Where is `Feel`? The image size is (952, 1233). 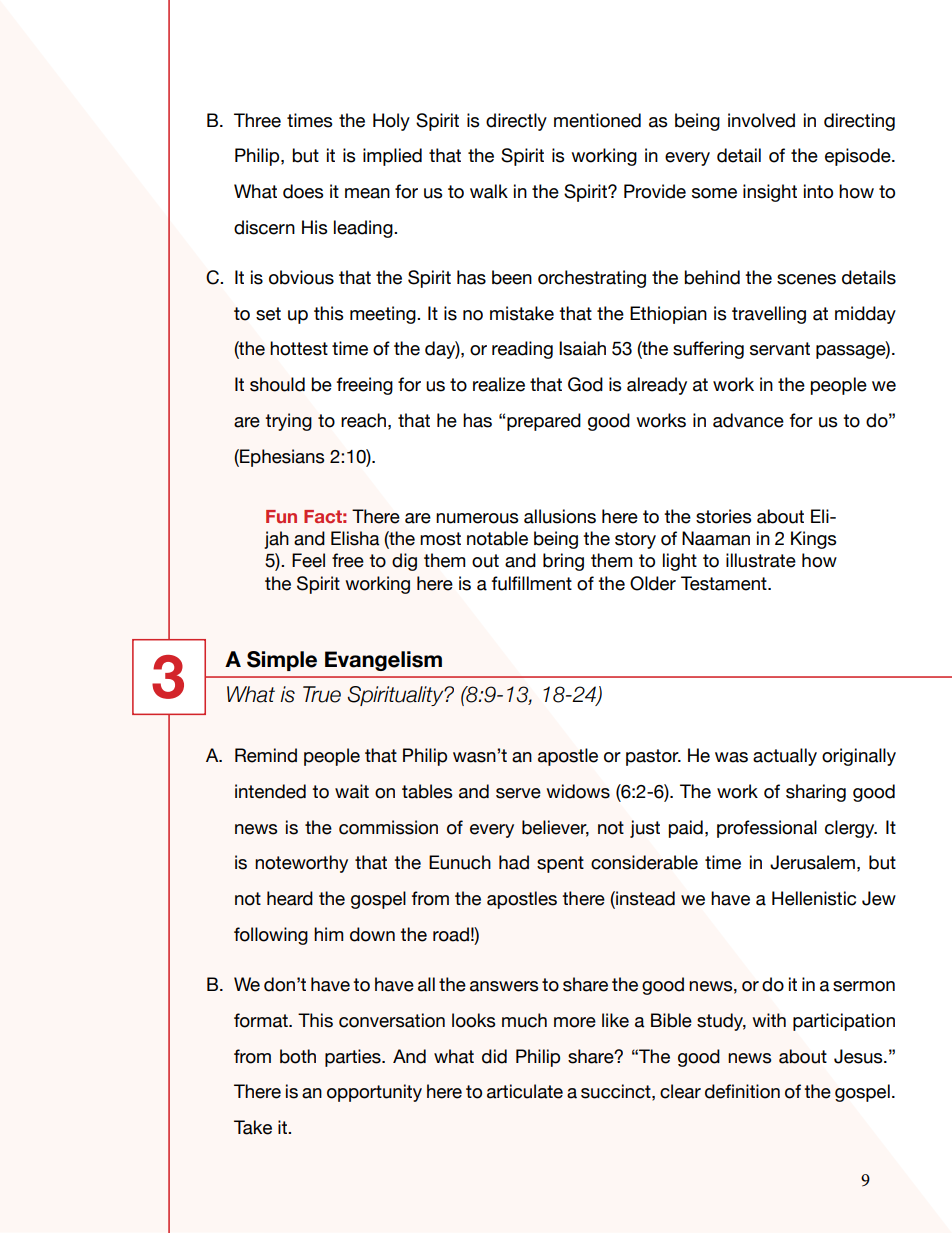 Feel is located at coordinates (308, 560).
